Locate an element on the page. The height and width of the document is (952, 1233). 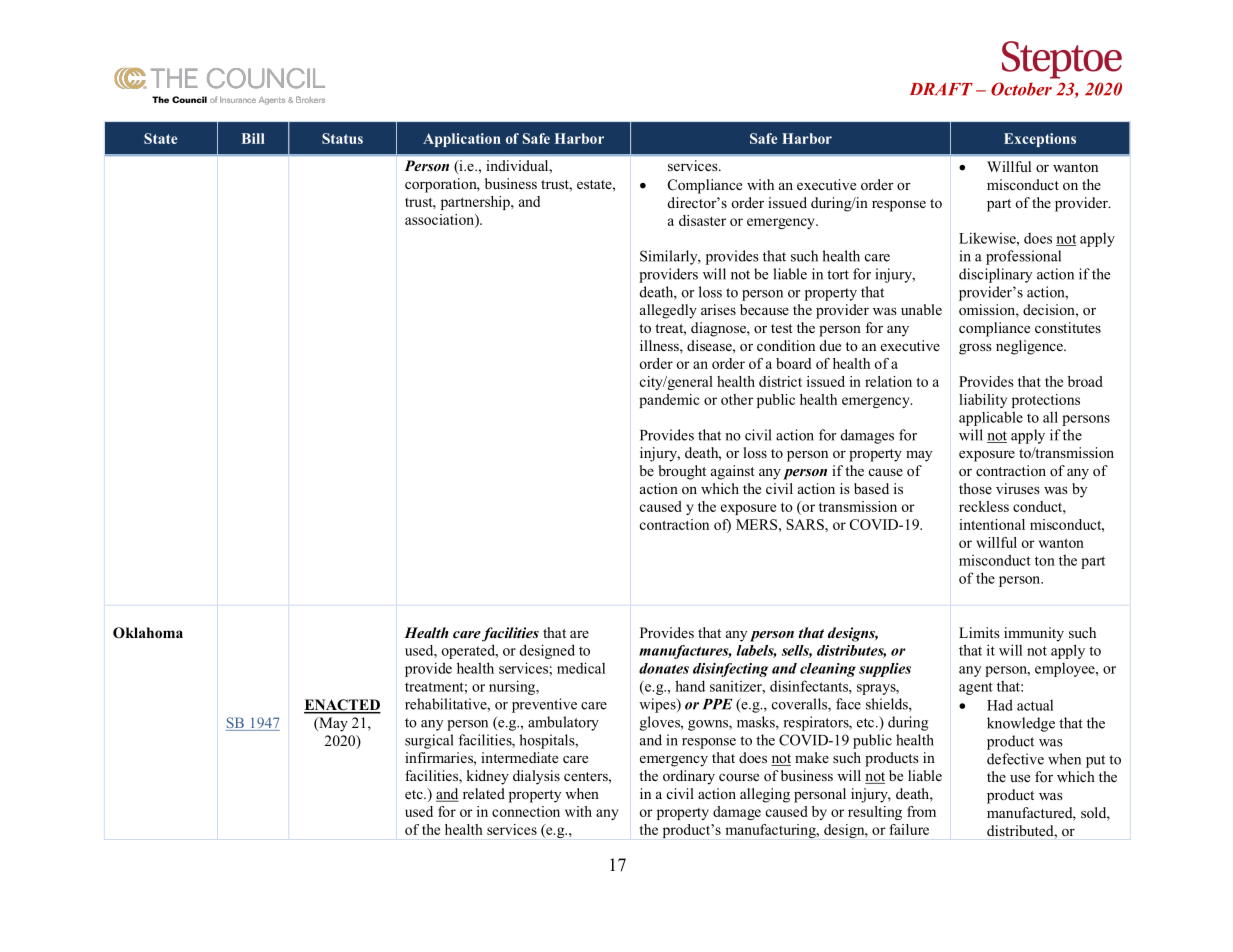
Status is located at coordinates (342, 138).
